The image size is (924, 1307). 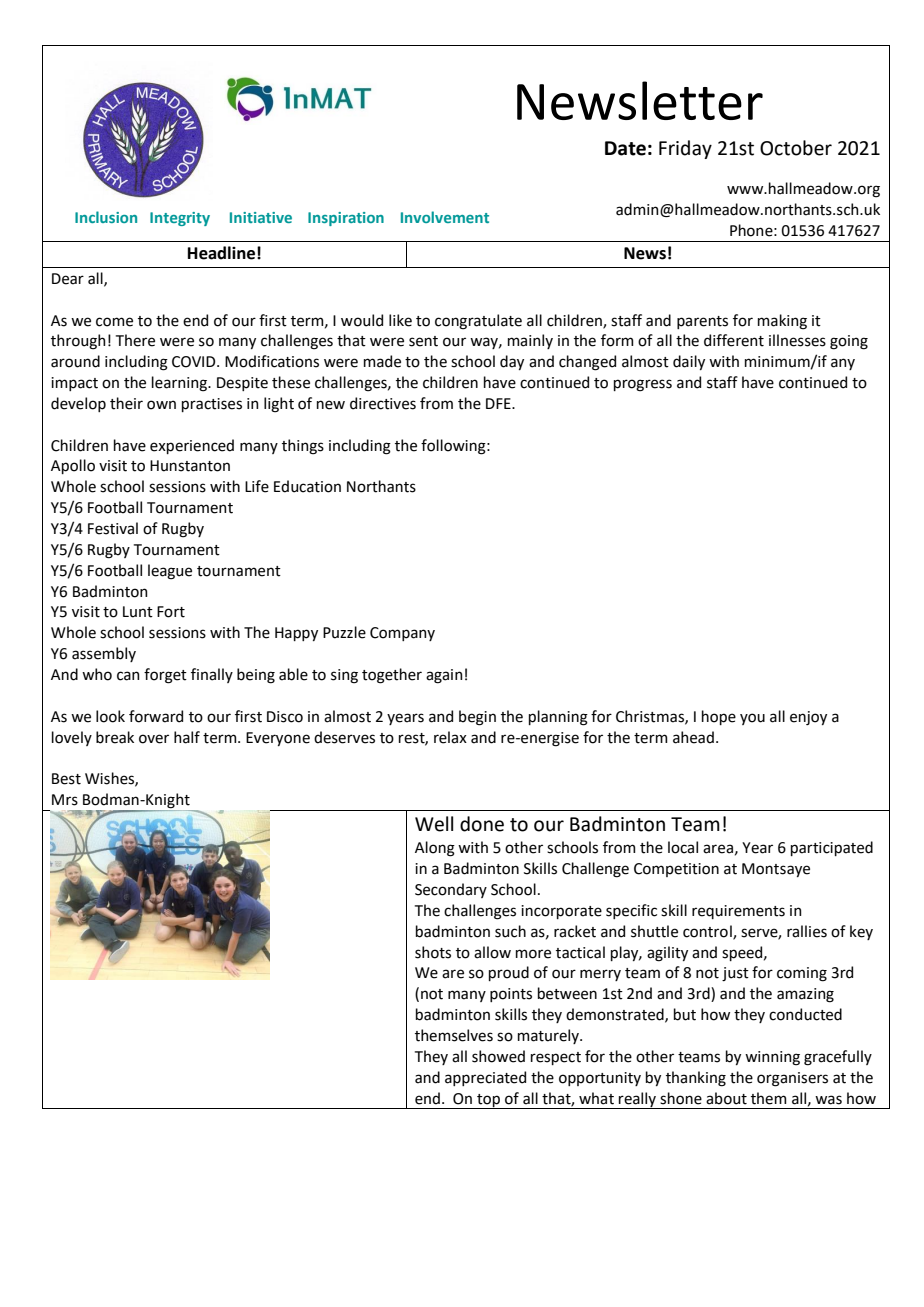 I want to click on experienced, so click(x=192, y=446).
